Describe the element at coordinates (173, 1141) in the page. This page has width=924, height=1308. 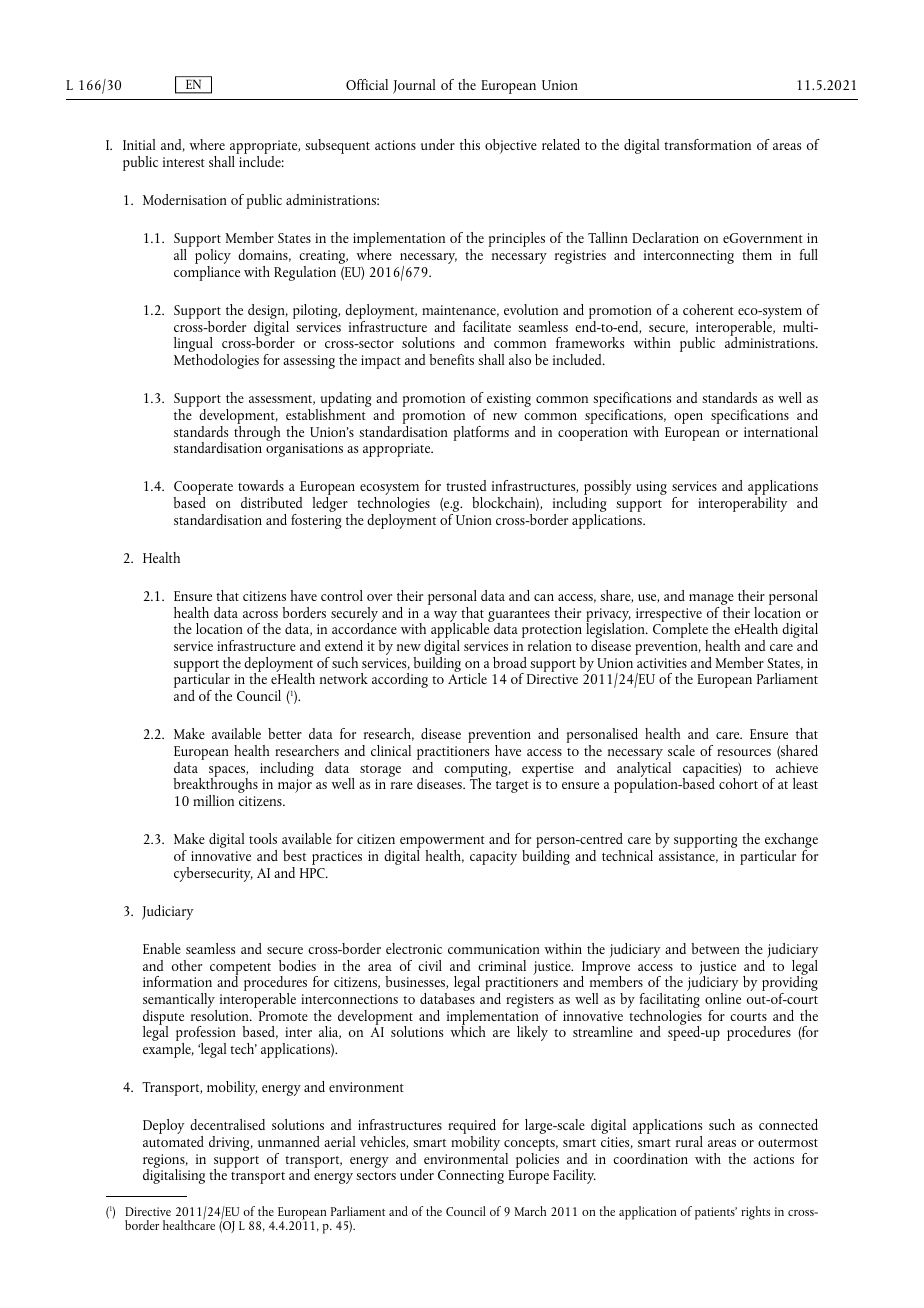
I see `automated` at that location.
